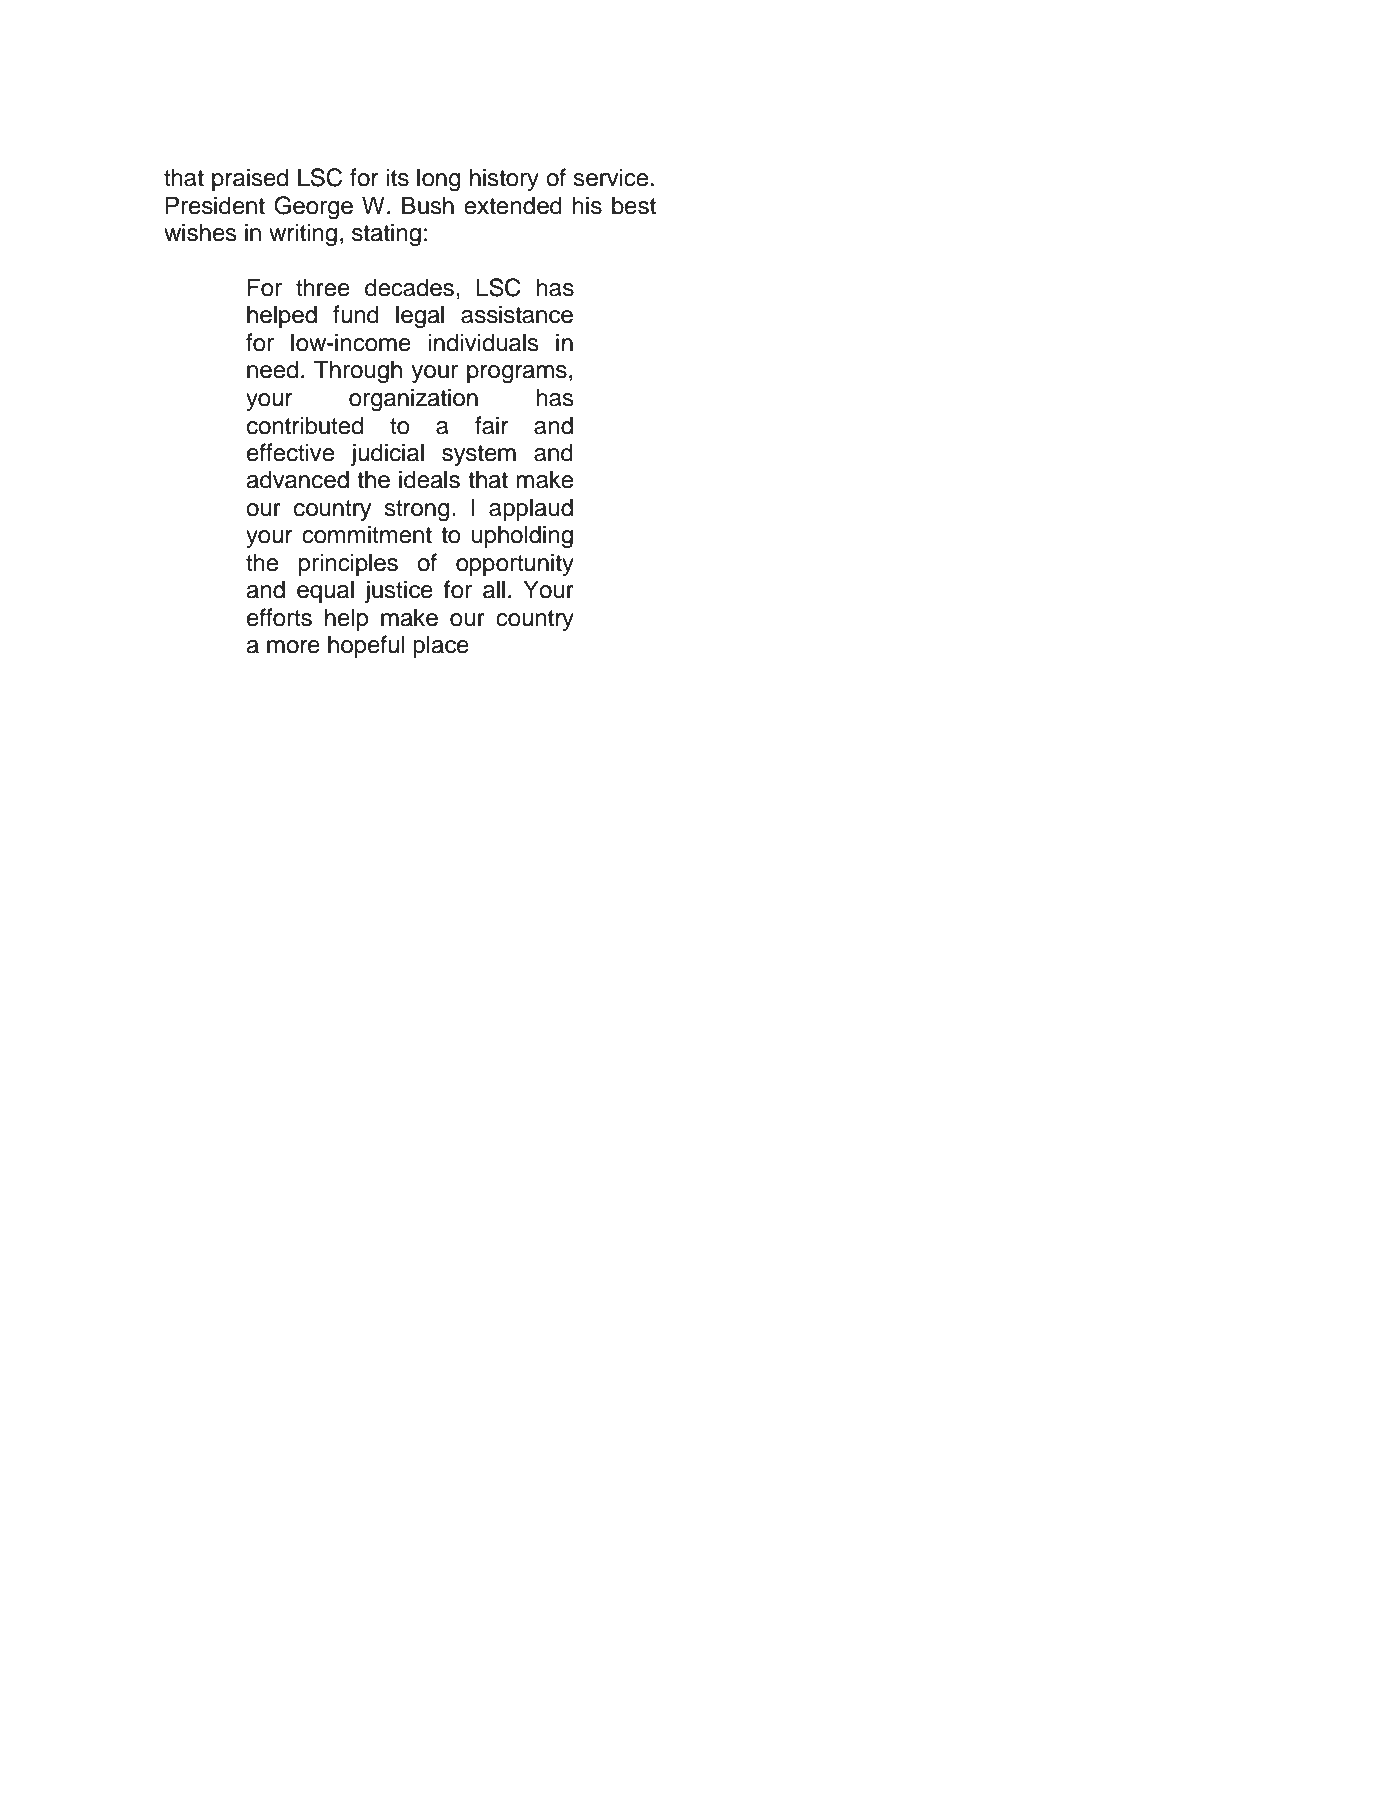 The image size is (1394, 1804). Describe the element at coordinates (297, 479) in the image. I see `advanced` at that location.
